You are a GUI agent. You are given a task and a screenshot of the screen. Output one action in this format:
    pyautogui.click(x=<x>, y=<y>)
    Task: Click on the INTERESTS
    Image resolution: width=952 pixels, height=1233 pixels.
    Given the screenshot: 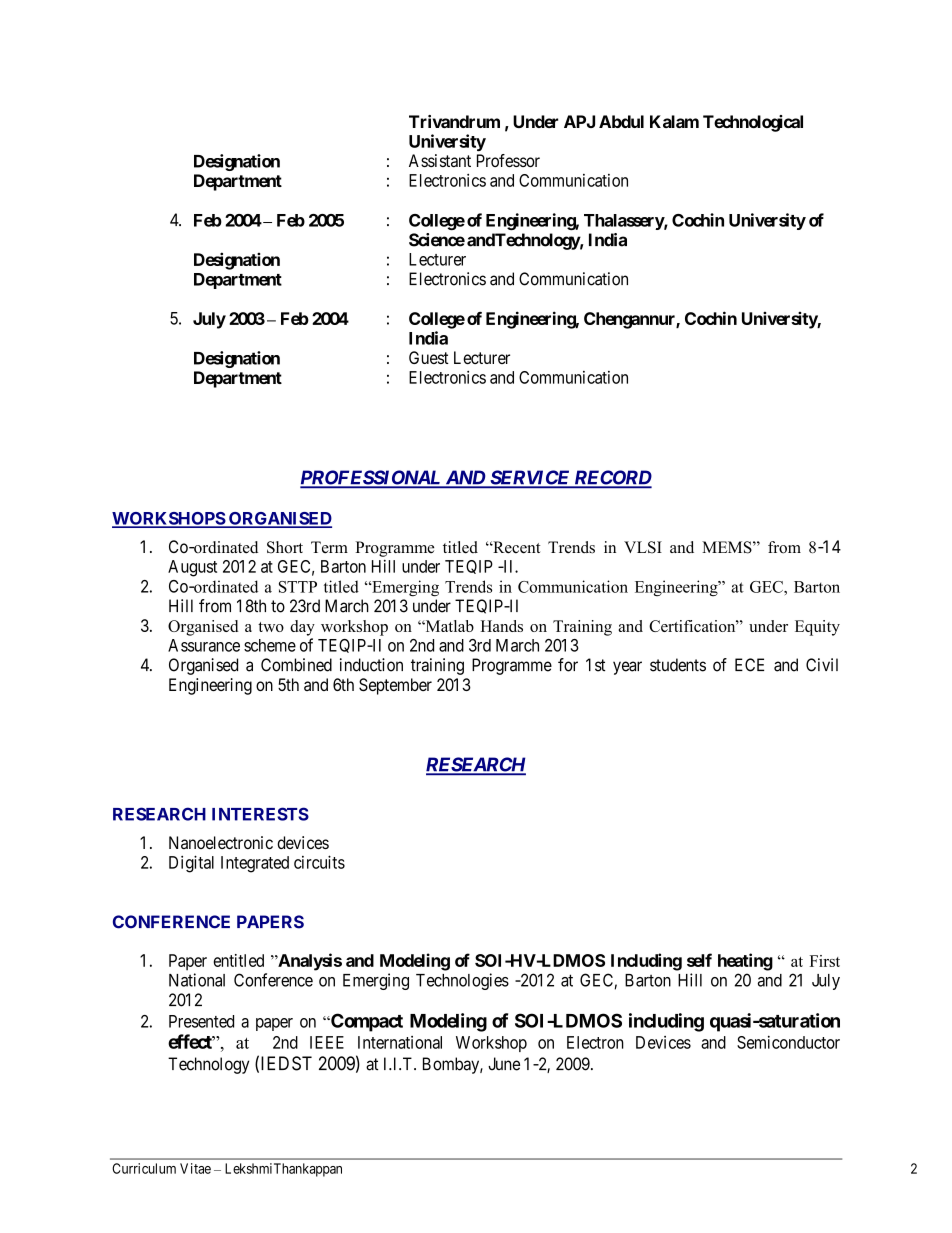 What is the action you would take?
    pyautogui.click(x=260, y=814)
